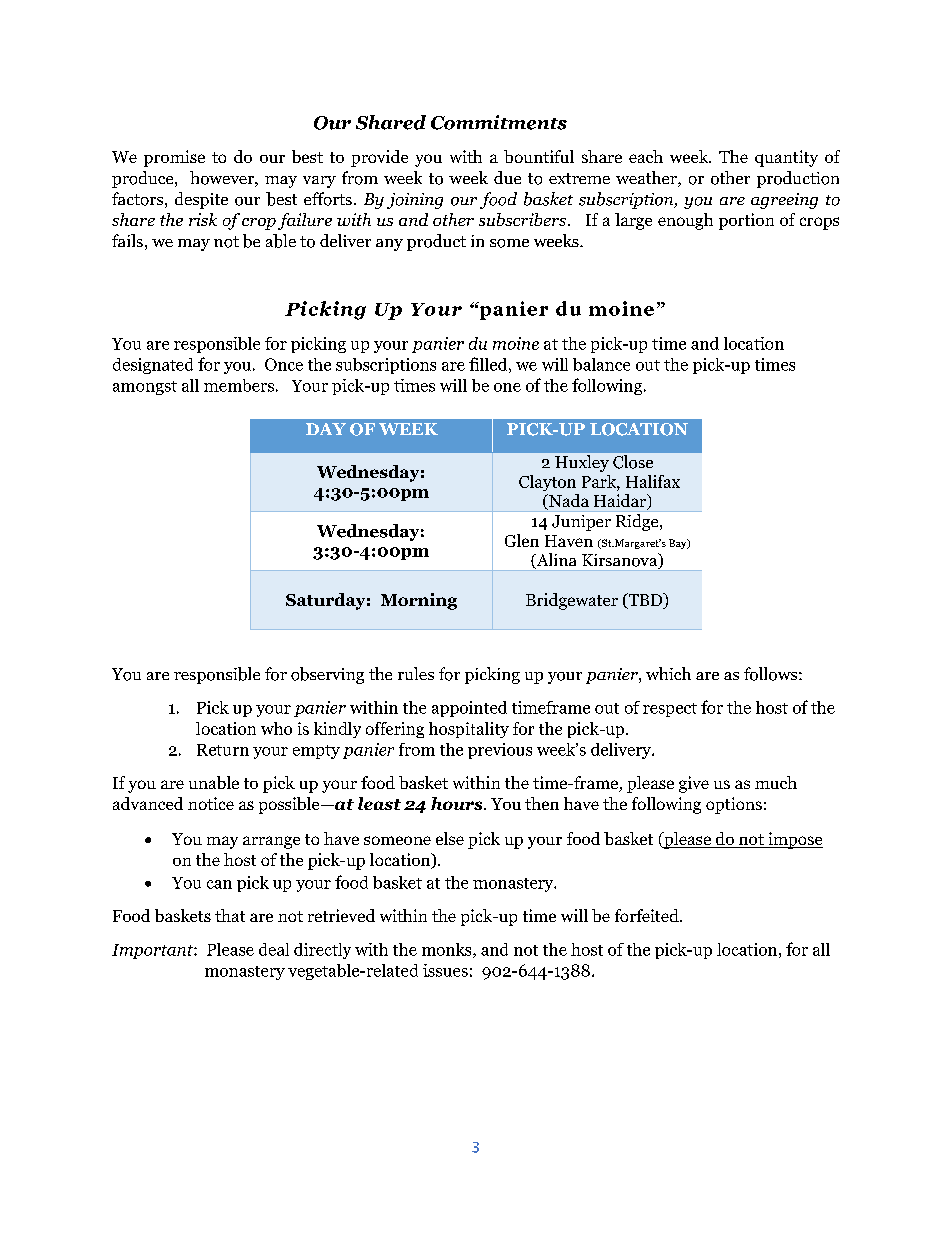  What do you see at coordinates (499, 122) in the image?
I see `Commitments` at bounding box center [499, 122].
